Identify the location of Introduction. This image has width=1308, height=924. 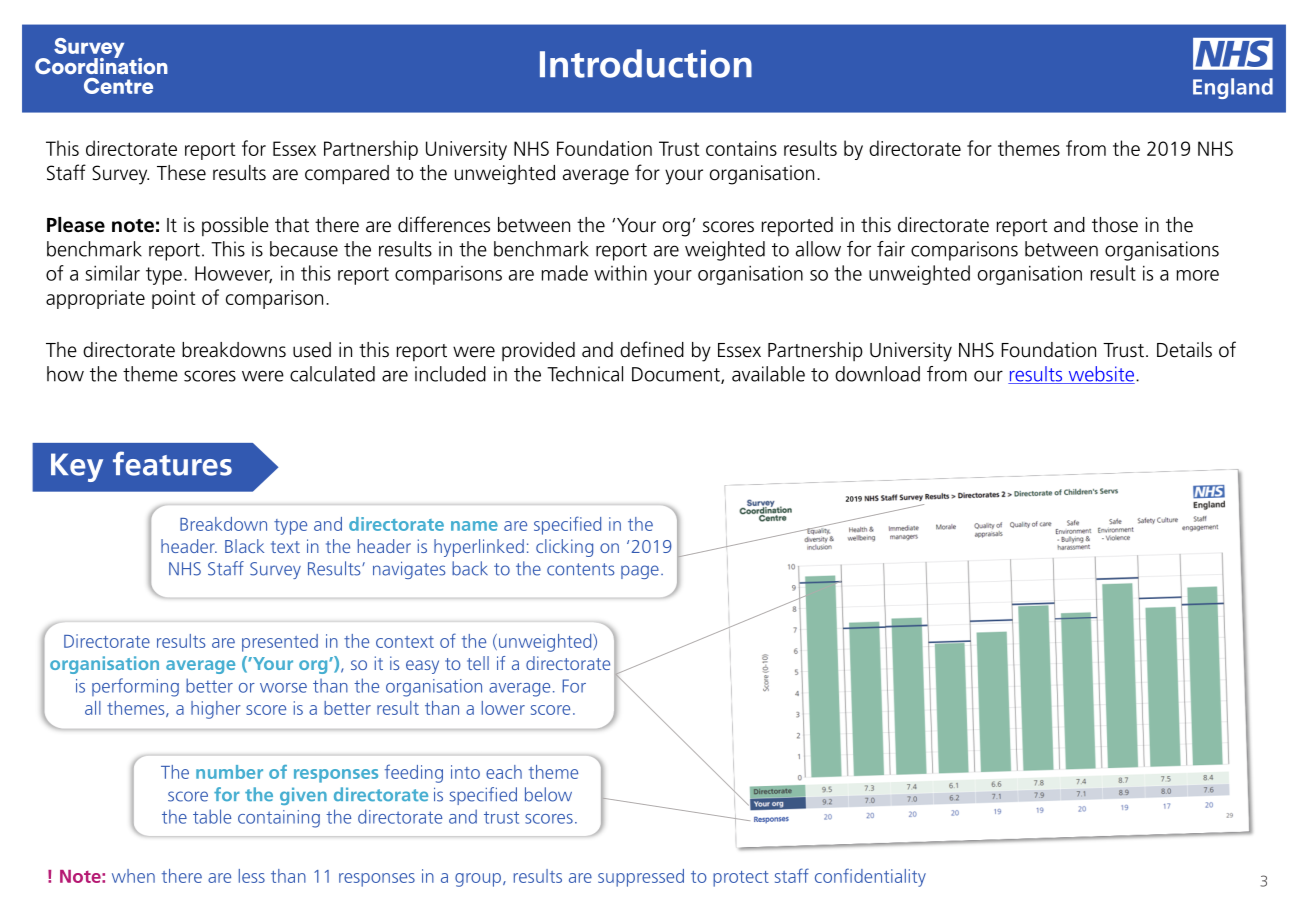
(646, 63).
